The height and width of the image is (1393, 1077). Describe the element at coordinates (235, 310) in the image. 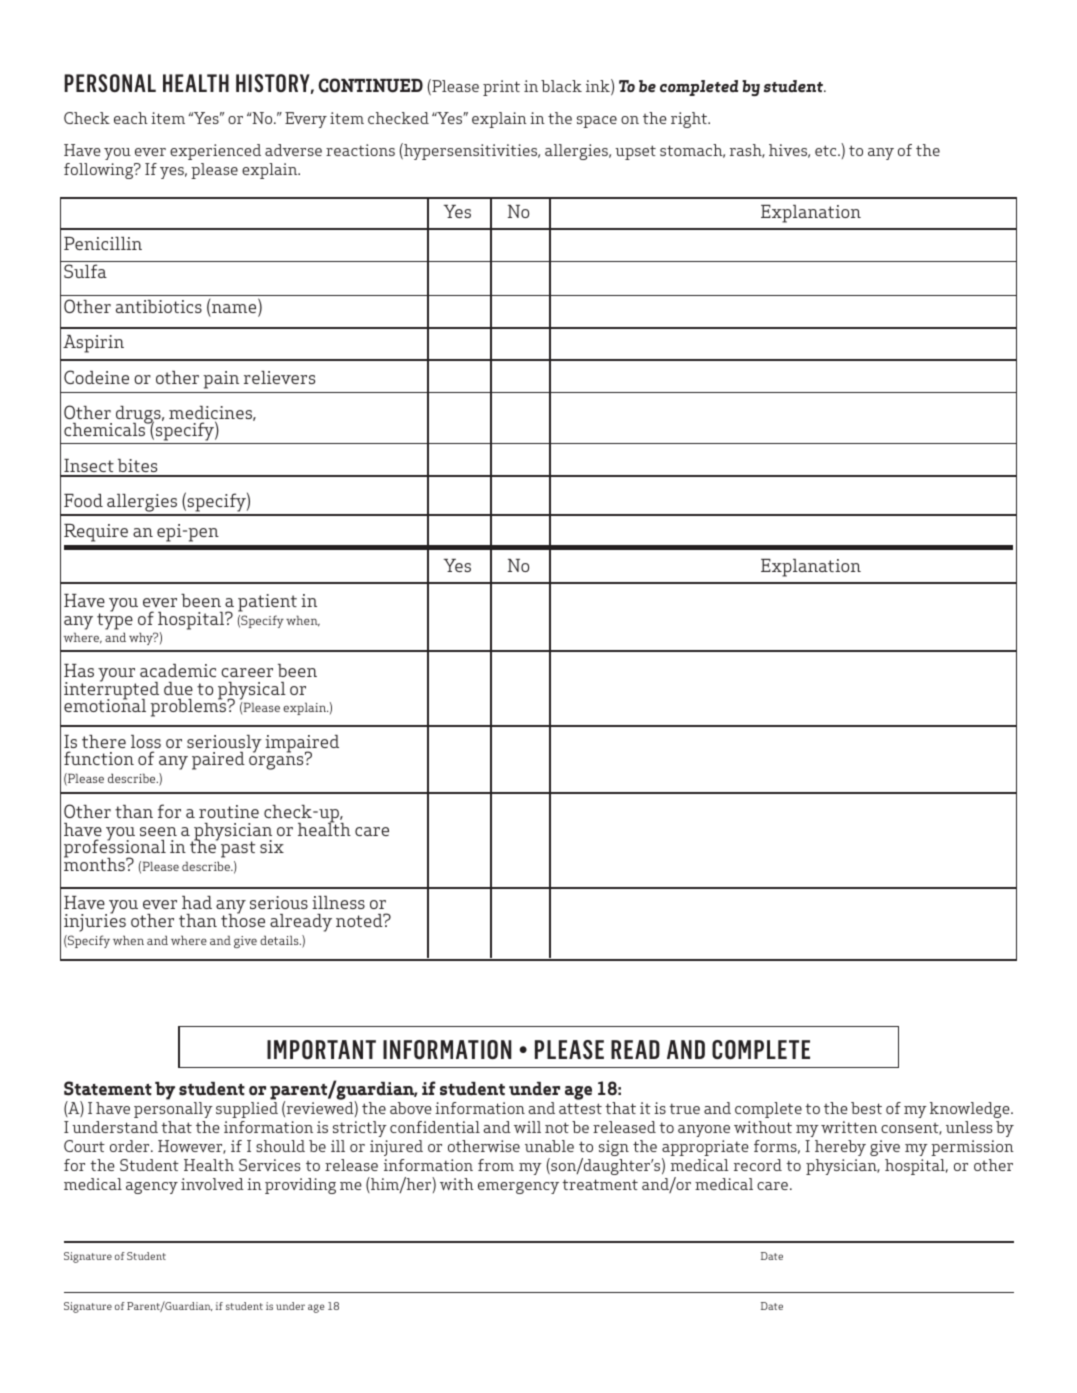

I see `name` at that location.
